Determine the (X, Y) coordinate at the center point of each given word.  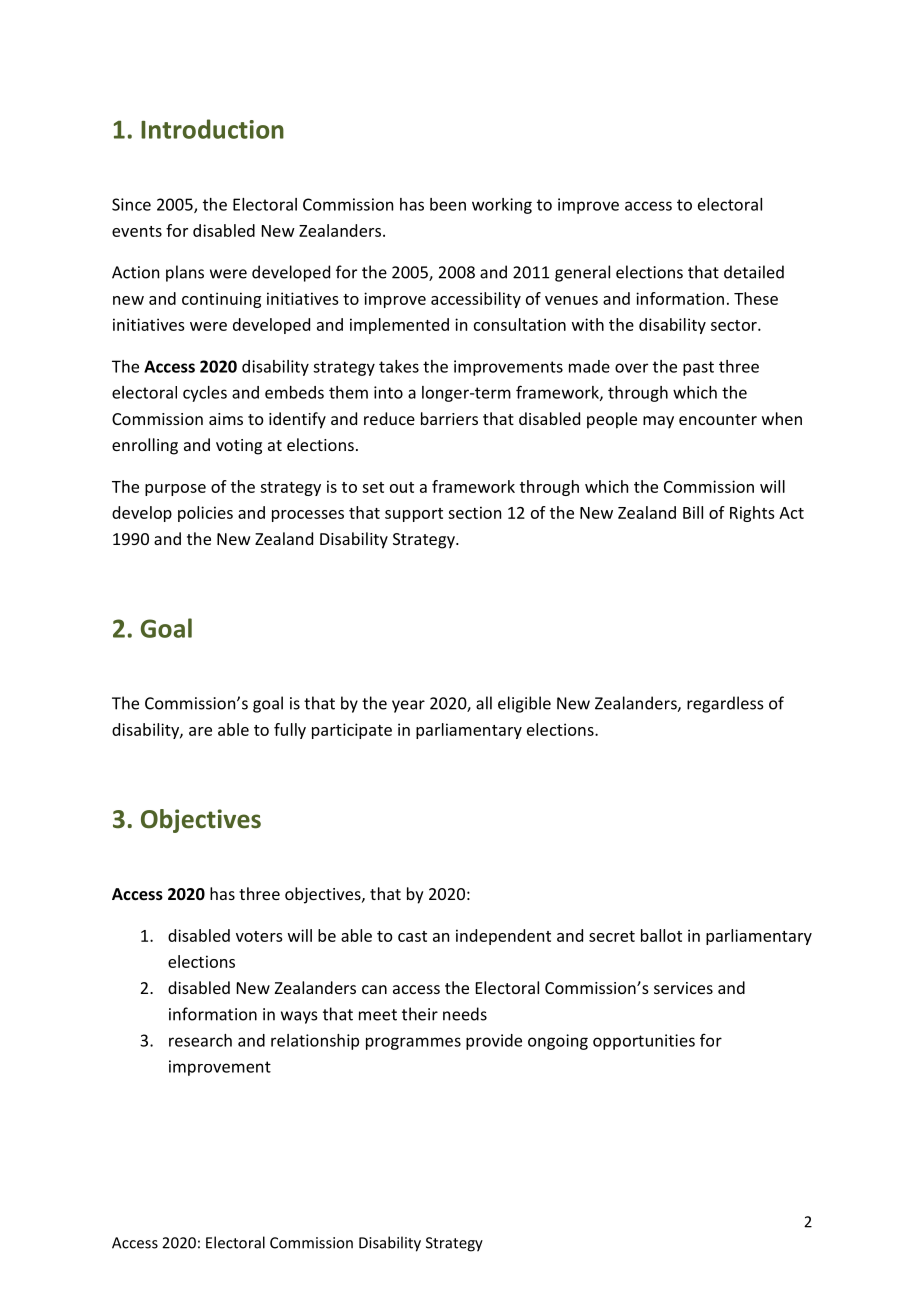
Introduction (212, 129)
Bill (693, 512)
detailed (754, 272)
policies (205, 514)
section (474, 512)
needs (465, 1014)
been (448, 204)
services (683, 988)
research (200, 1040)
